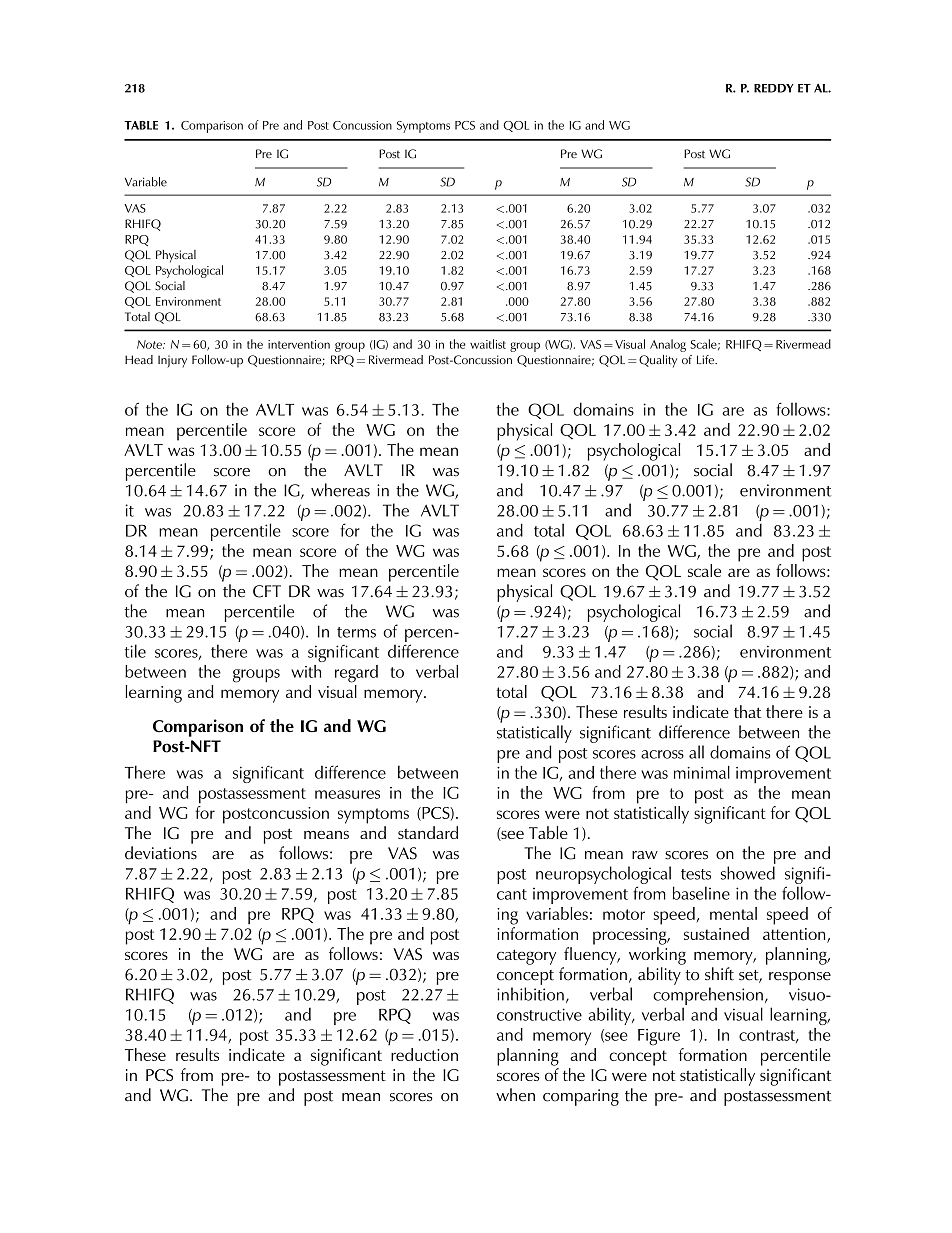 The image size is (952, 1233). Describe the element at coordinates (488, 344) in the page. I see `waitlist` at that location.
